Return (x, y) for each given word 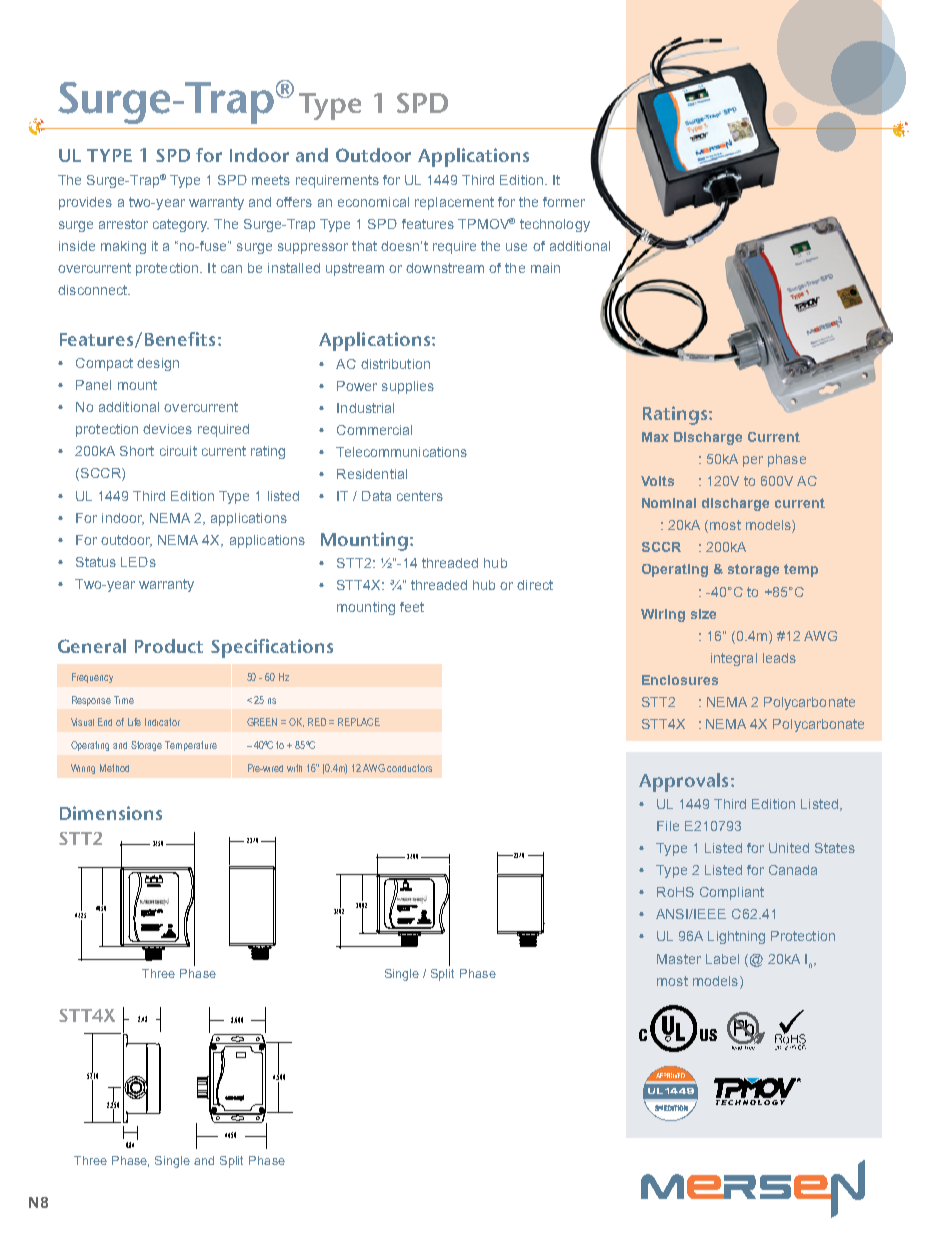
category (181, 225)
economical (373, 202)
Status (96, 562)
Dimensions (111, 813)
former (564, 202)
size (703, 614)
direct (535, 585)
